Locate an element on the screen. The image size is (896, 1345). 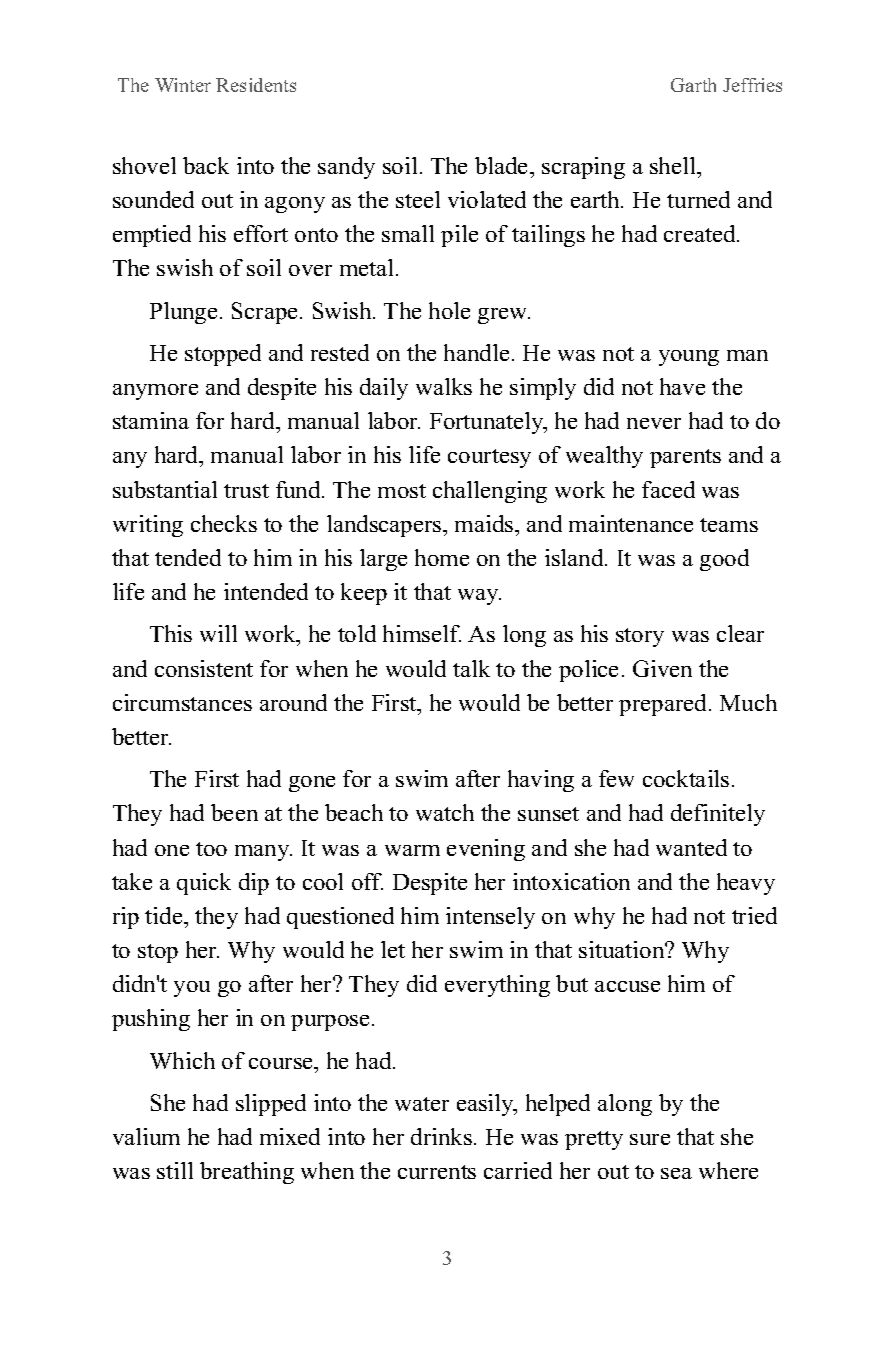
Garth is located at coordinates (693, 85).
